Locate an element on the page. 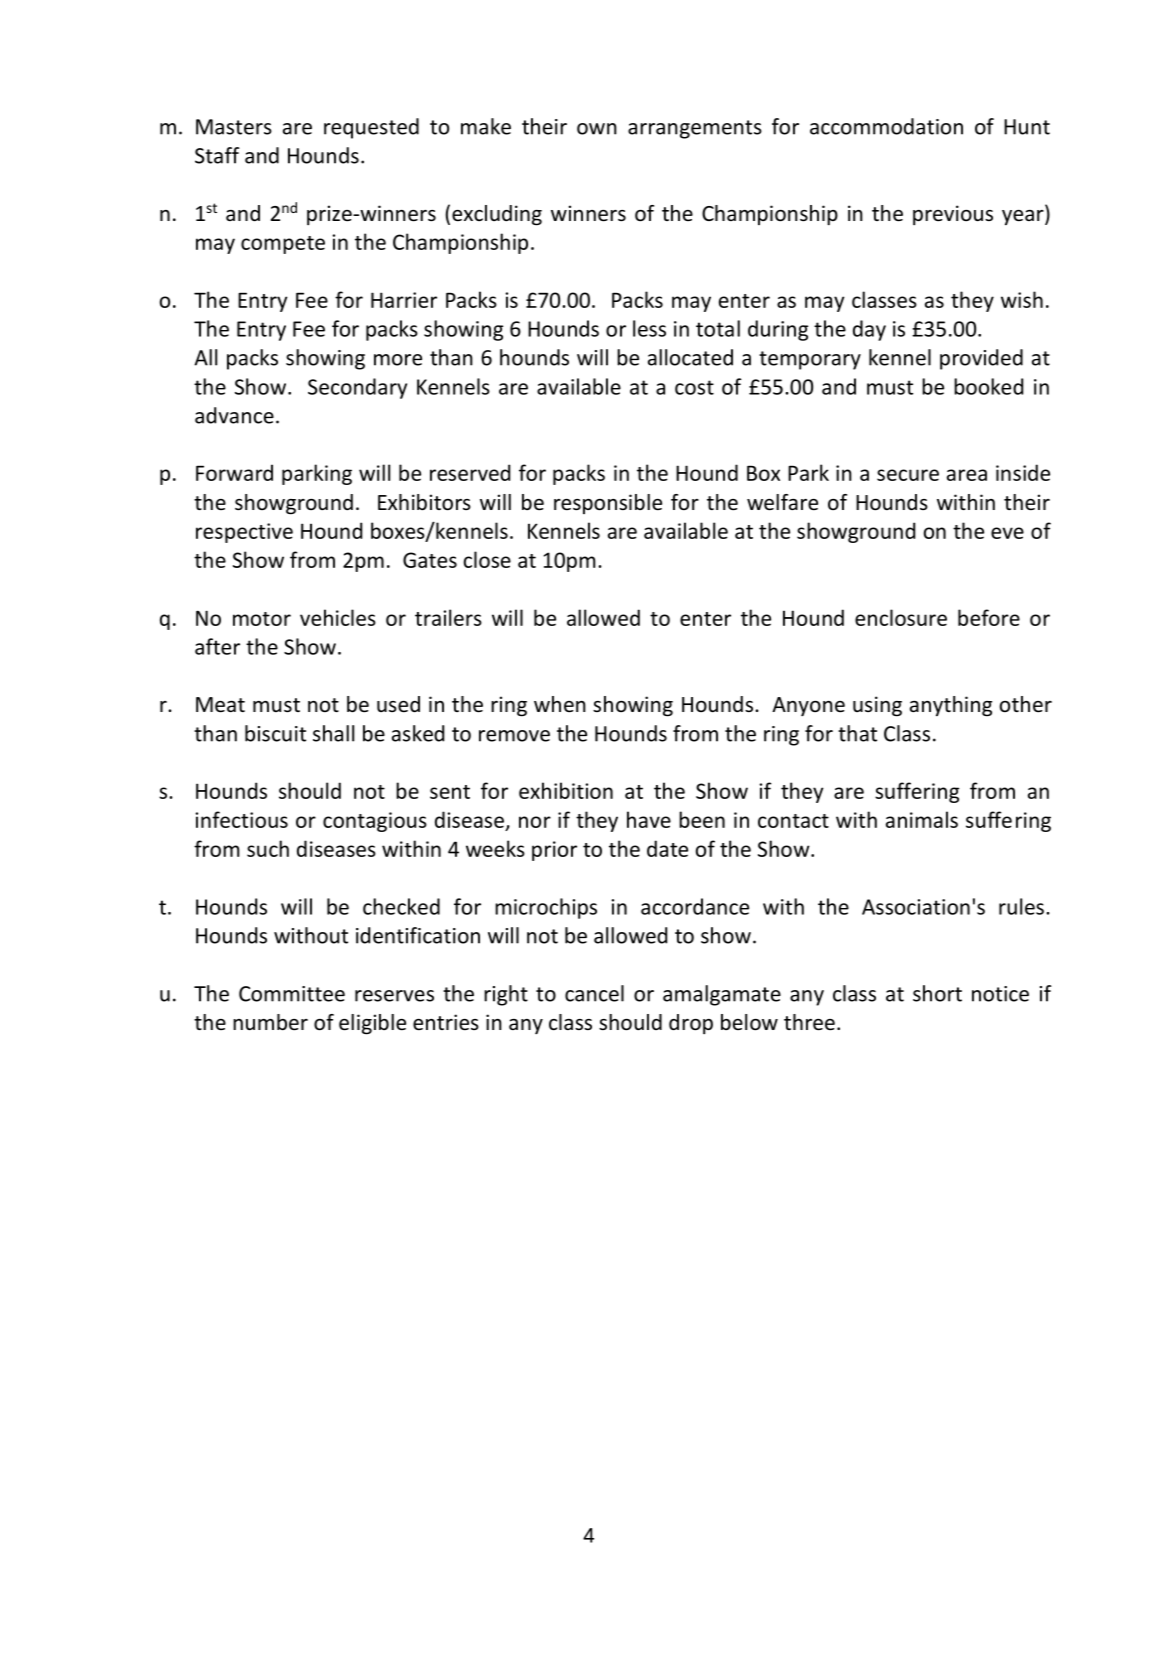 This page has width=1174, height=1660. animals is located at coordinates (922, 819).
